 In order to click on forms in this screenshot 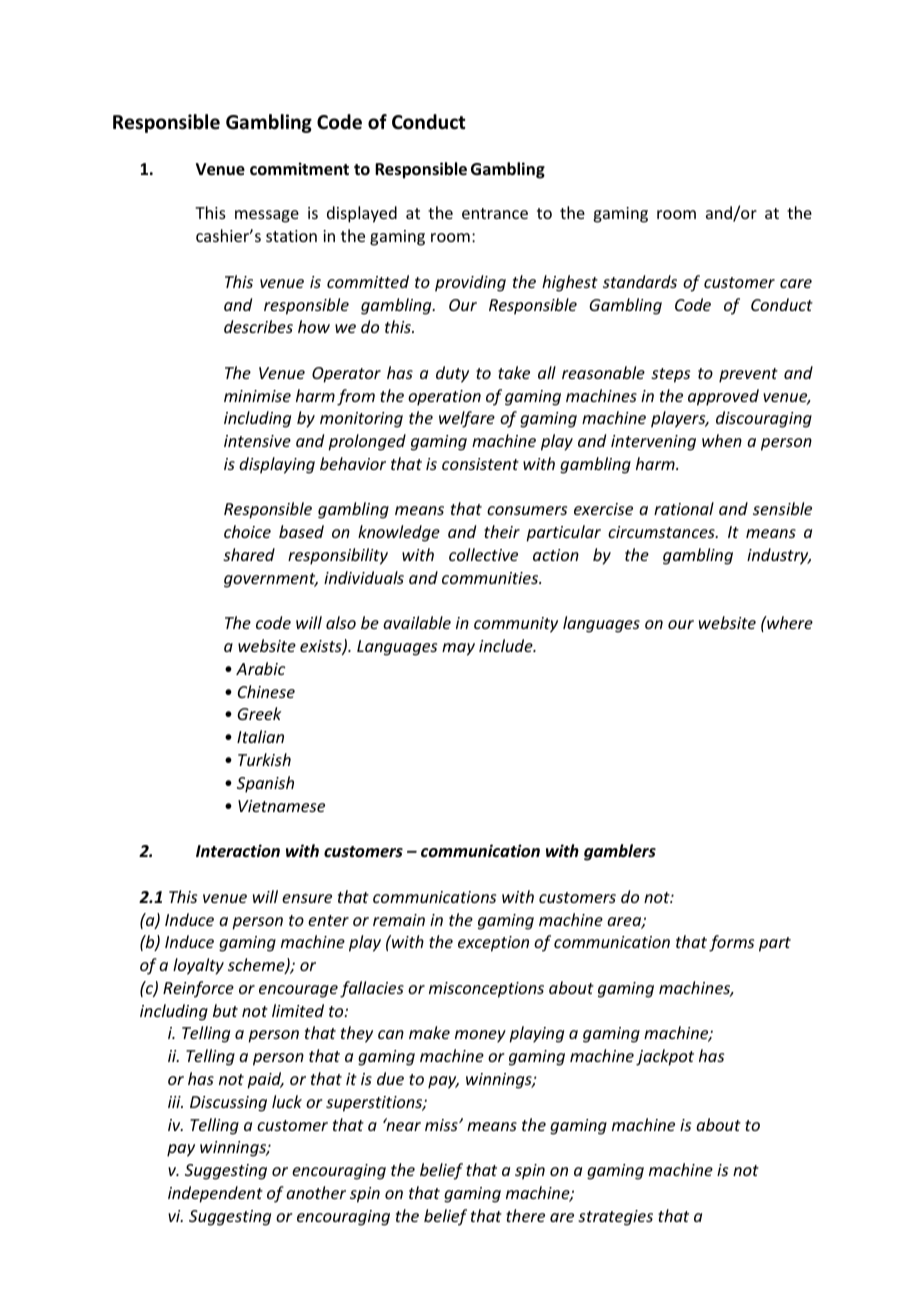, I will do `click(731, 943)`.
